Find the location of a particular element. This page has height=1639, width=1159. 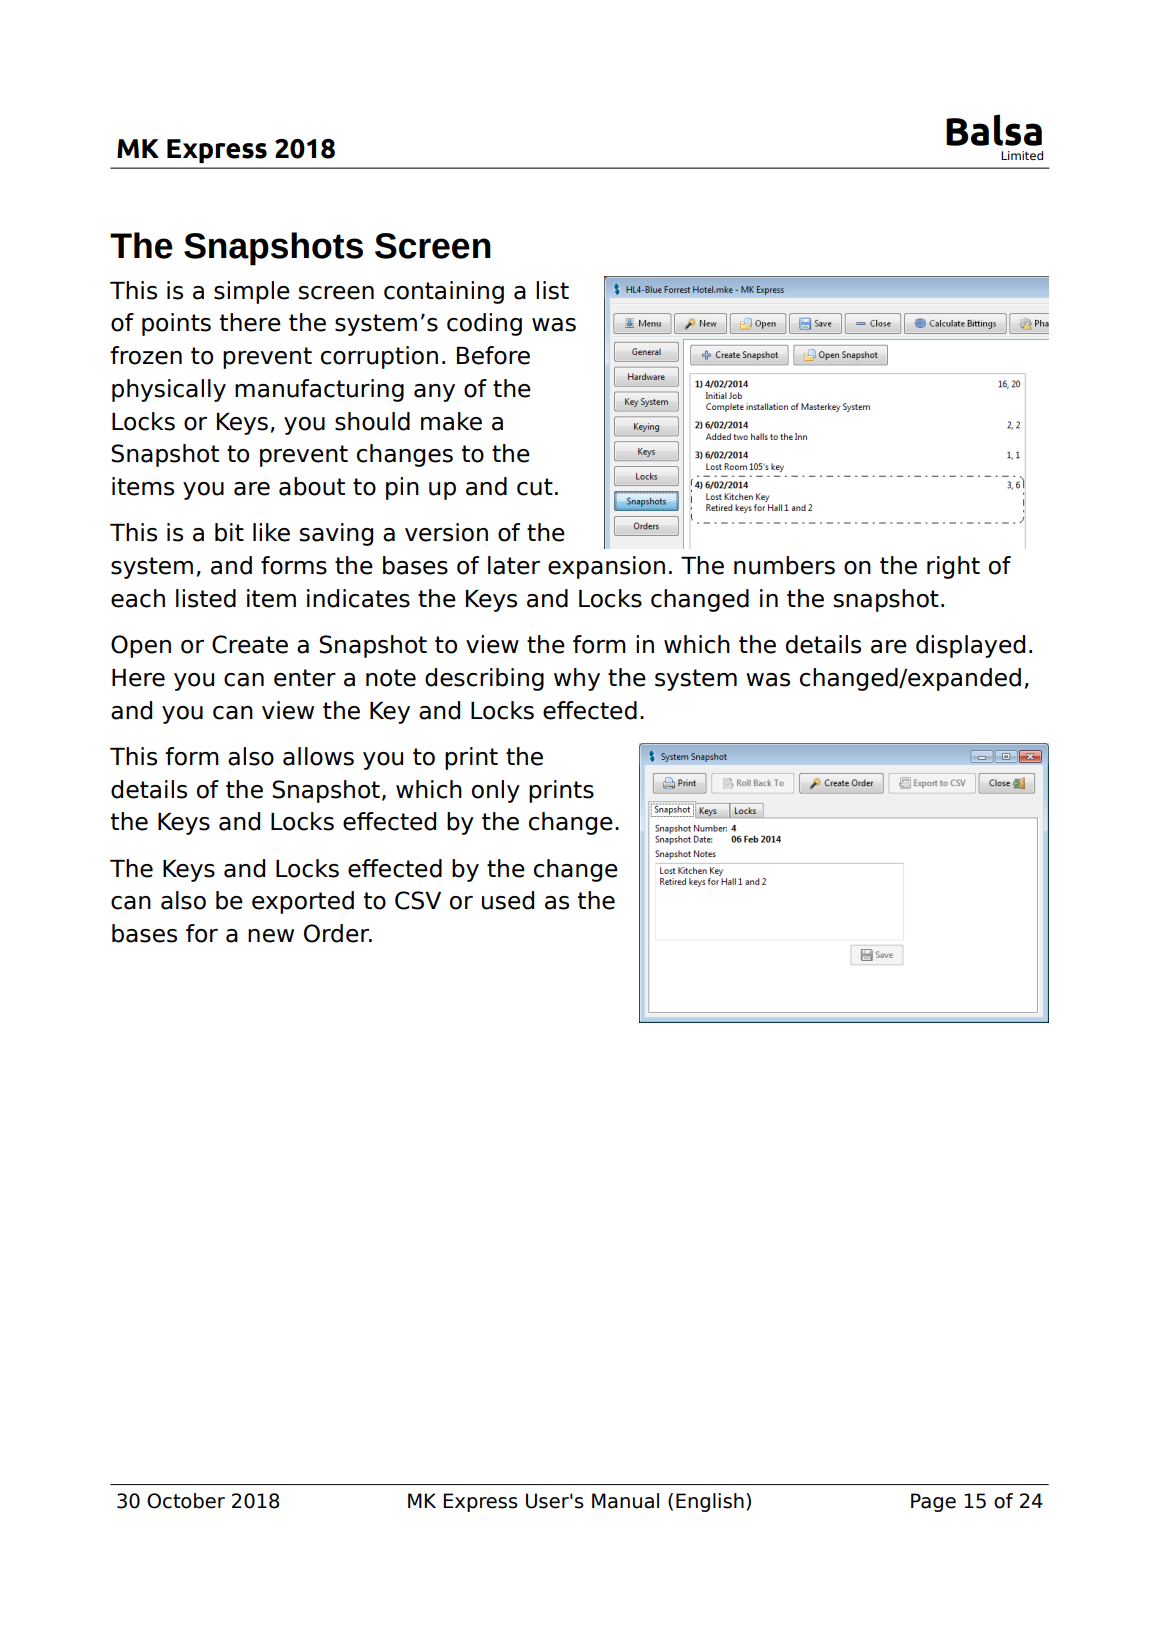

Balsa is located at coordinates (994, 130).
